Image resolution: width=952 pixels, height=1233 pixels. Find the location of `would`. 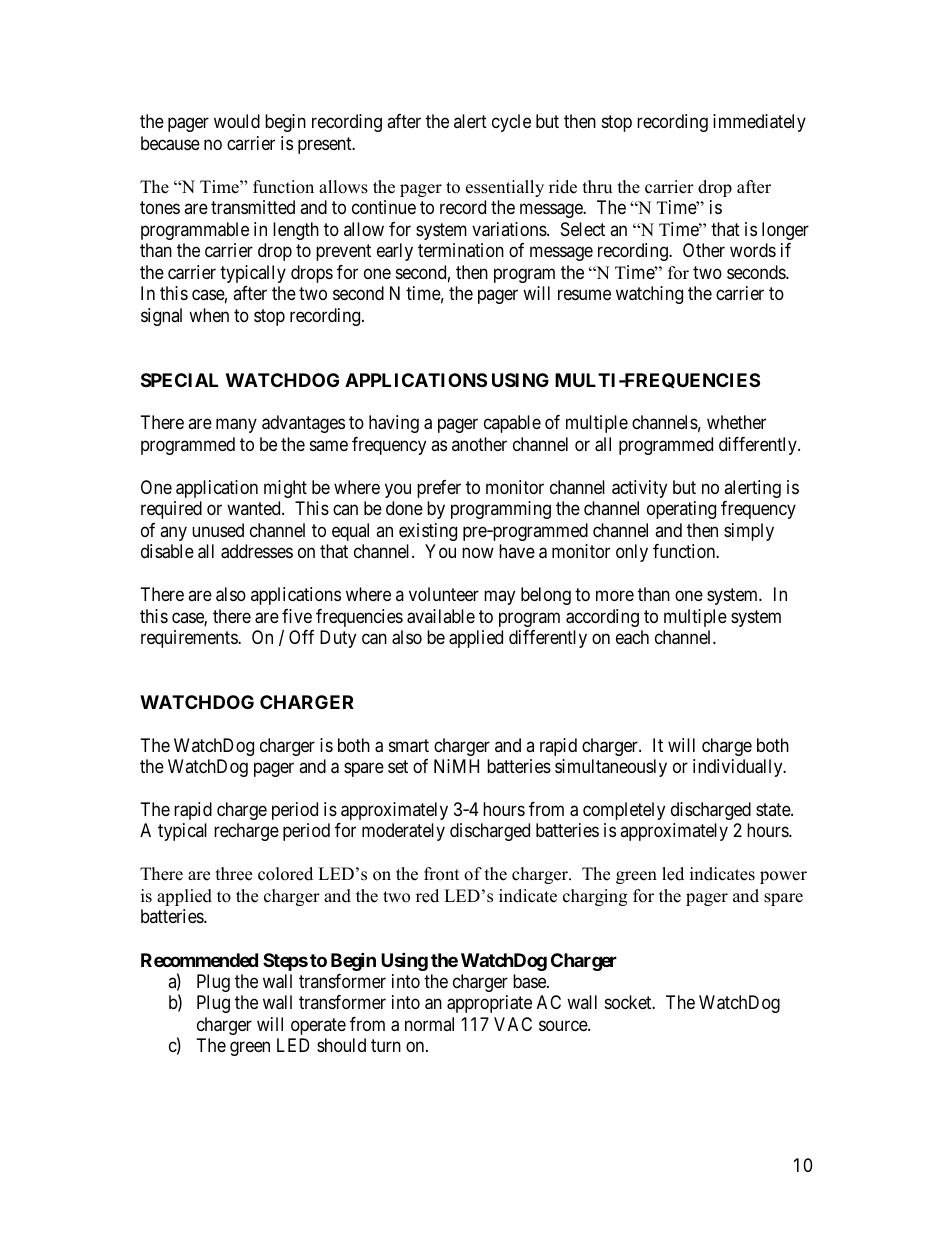

would is located at coordinates (237, 121).
